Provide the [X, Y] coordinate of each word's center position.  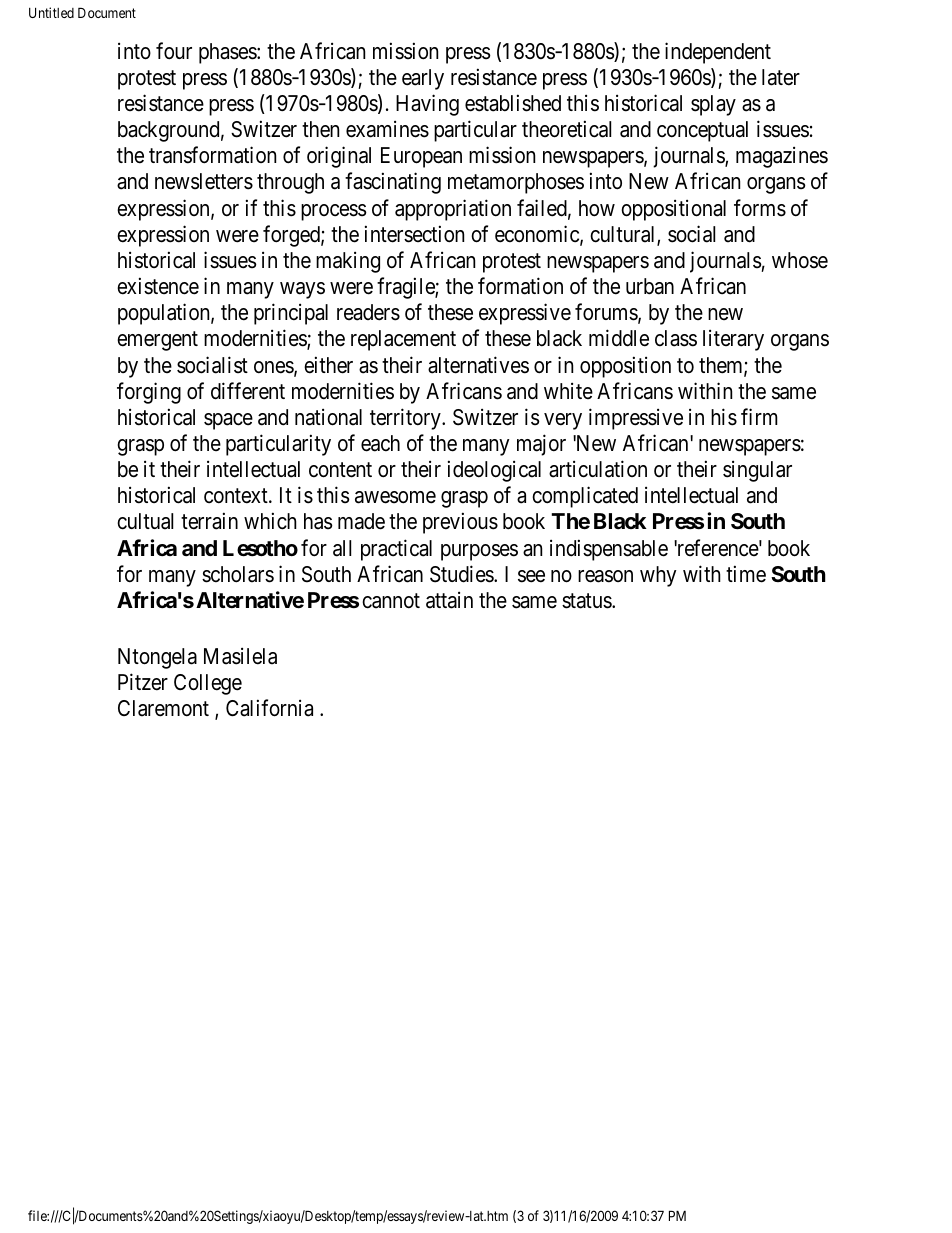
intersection [414, 234]
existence [158, 286]
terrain [209, 521]
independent [718, 53]
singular [757, 471]
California [269, 708]
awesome [395, 497]
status [587, 601]
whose [800, 260]
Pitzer [143, 682]
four [174, 51]
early [423, 79]
